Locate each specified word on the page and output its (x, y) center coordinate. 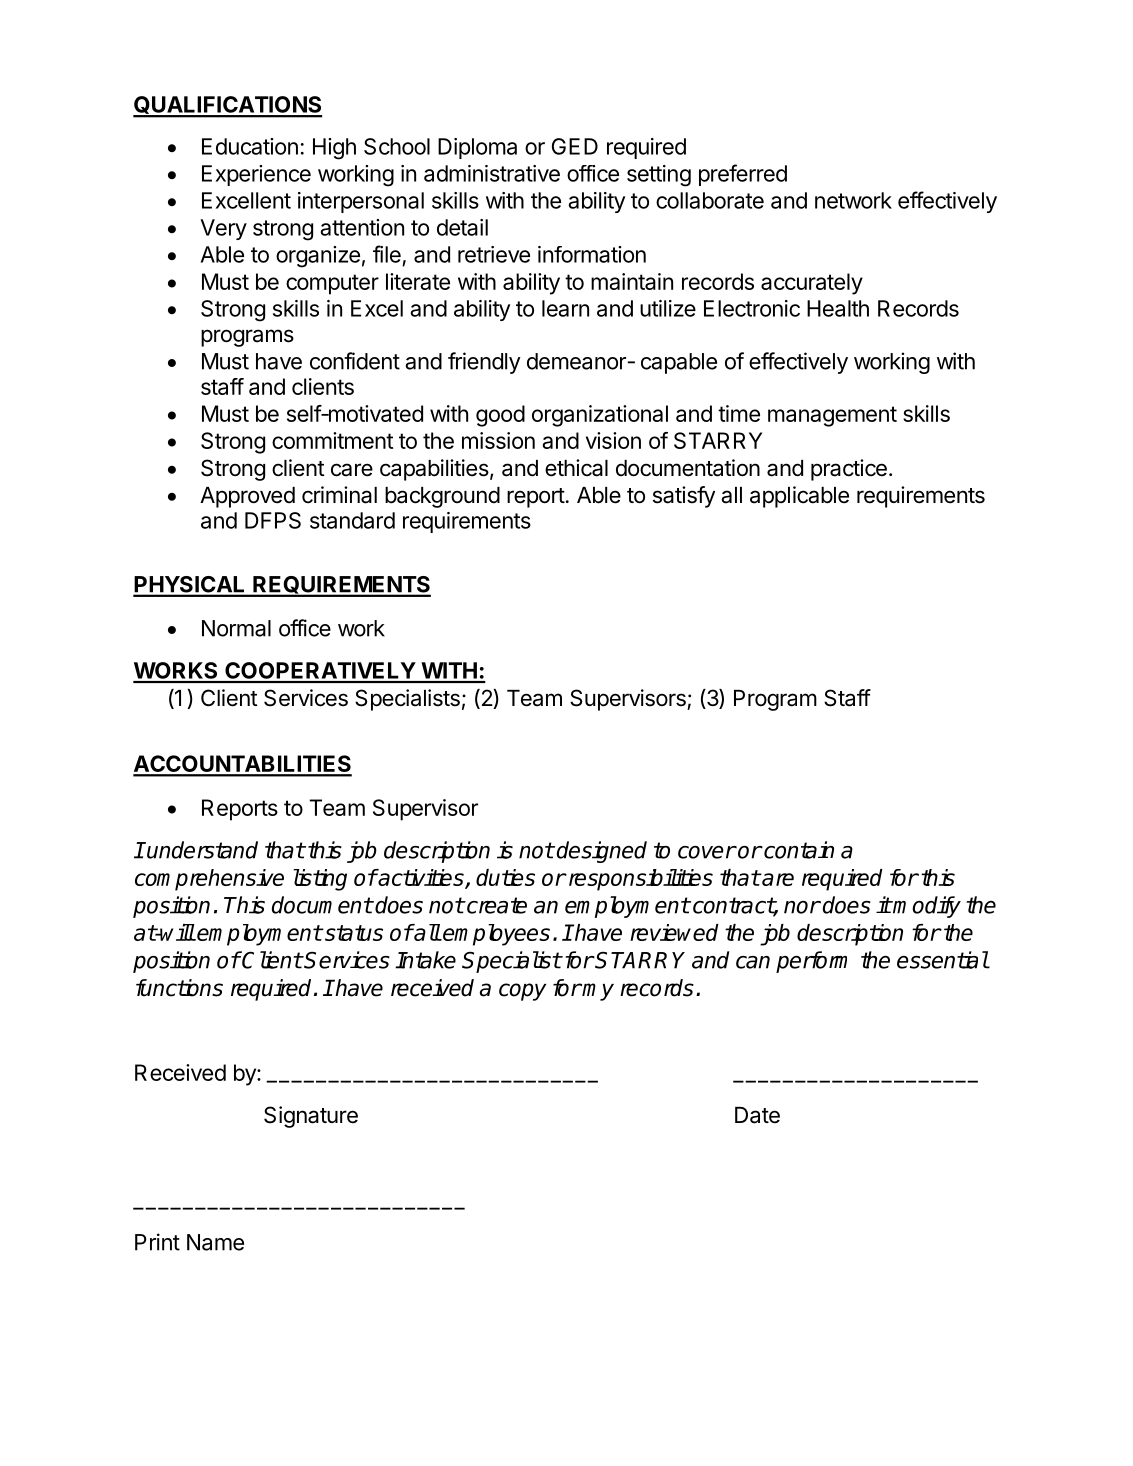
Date (757, 1115)
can (753, 962)
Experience (256, 175)
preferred (743, 175)
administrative (492, 173)
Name (215, 1242)
